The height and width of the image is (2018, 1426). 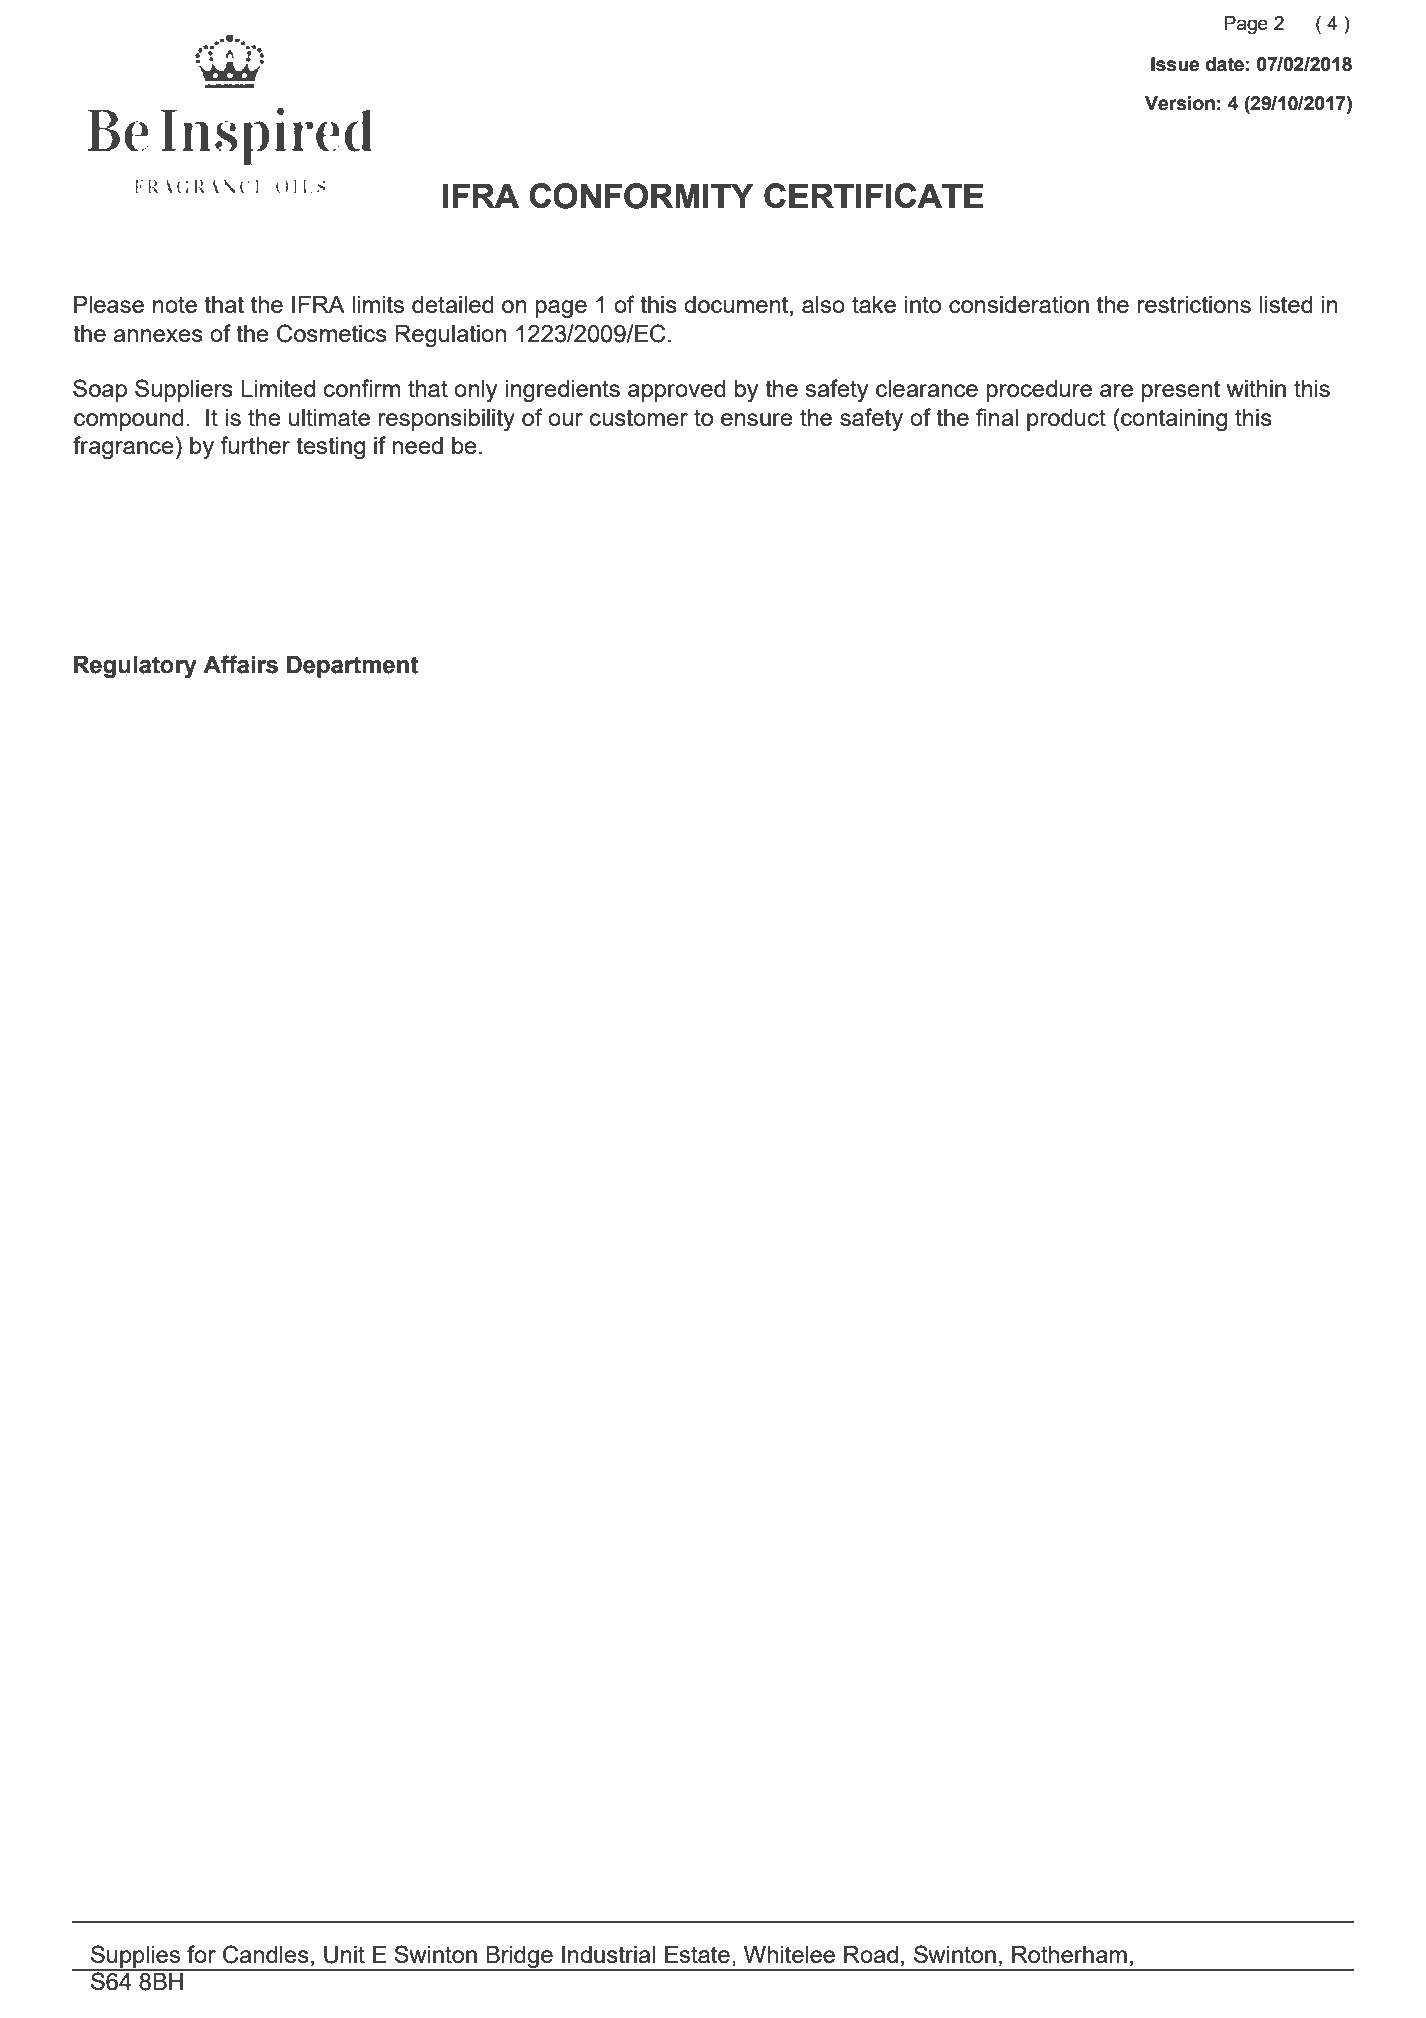 I want to click on Unit, so click(x=344, y=1955).
